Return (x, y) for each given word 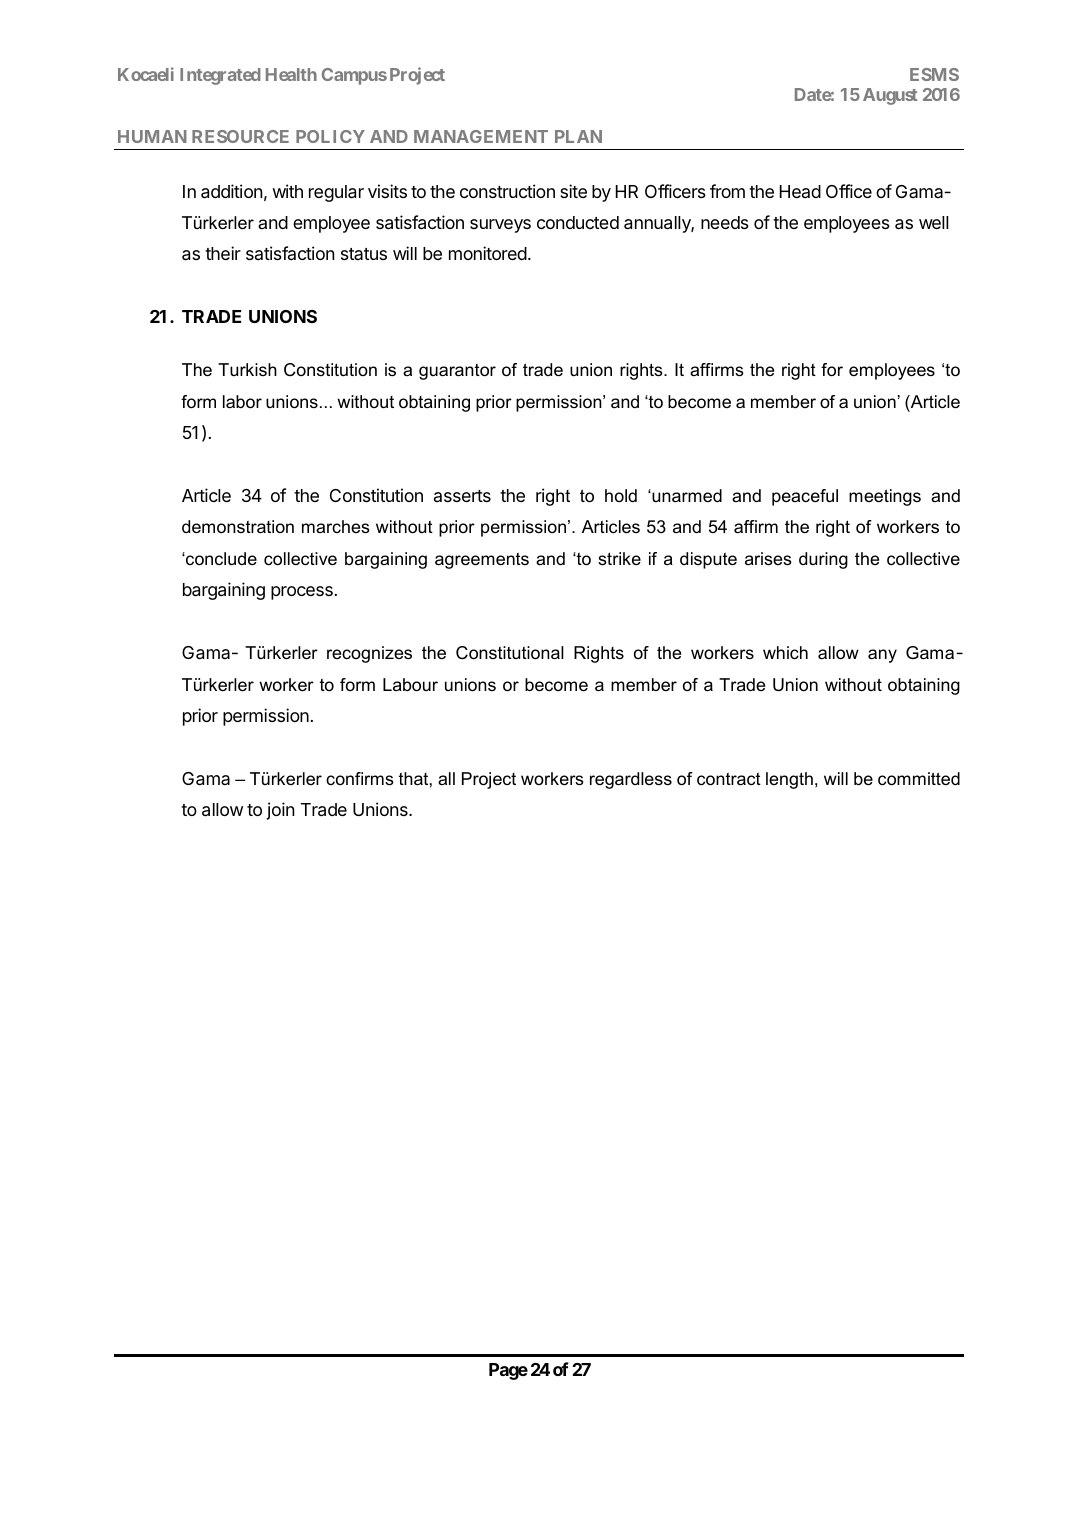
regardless (631, 780)
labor (242, 402)
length (789, 780)
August (890, 96)
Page (508, 1371)
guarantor (457, 372)
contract (729, 779)
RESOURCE (240, 136)
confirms (360, 779)
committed (919, 779)
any (882, 656)
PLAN (578, 136)
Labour (410, 685)
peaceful (805, 497)
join (281, 811)
